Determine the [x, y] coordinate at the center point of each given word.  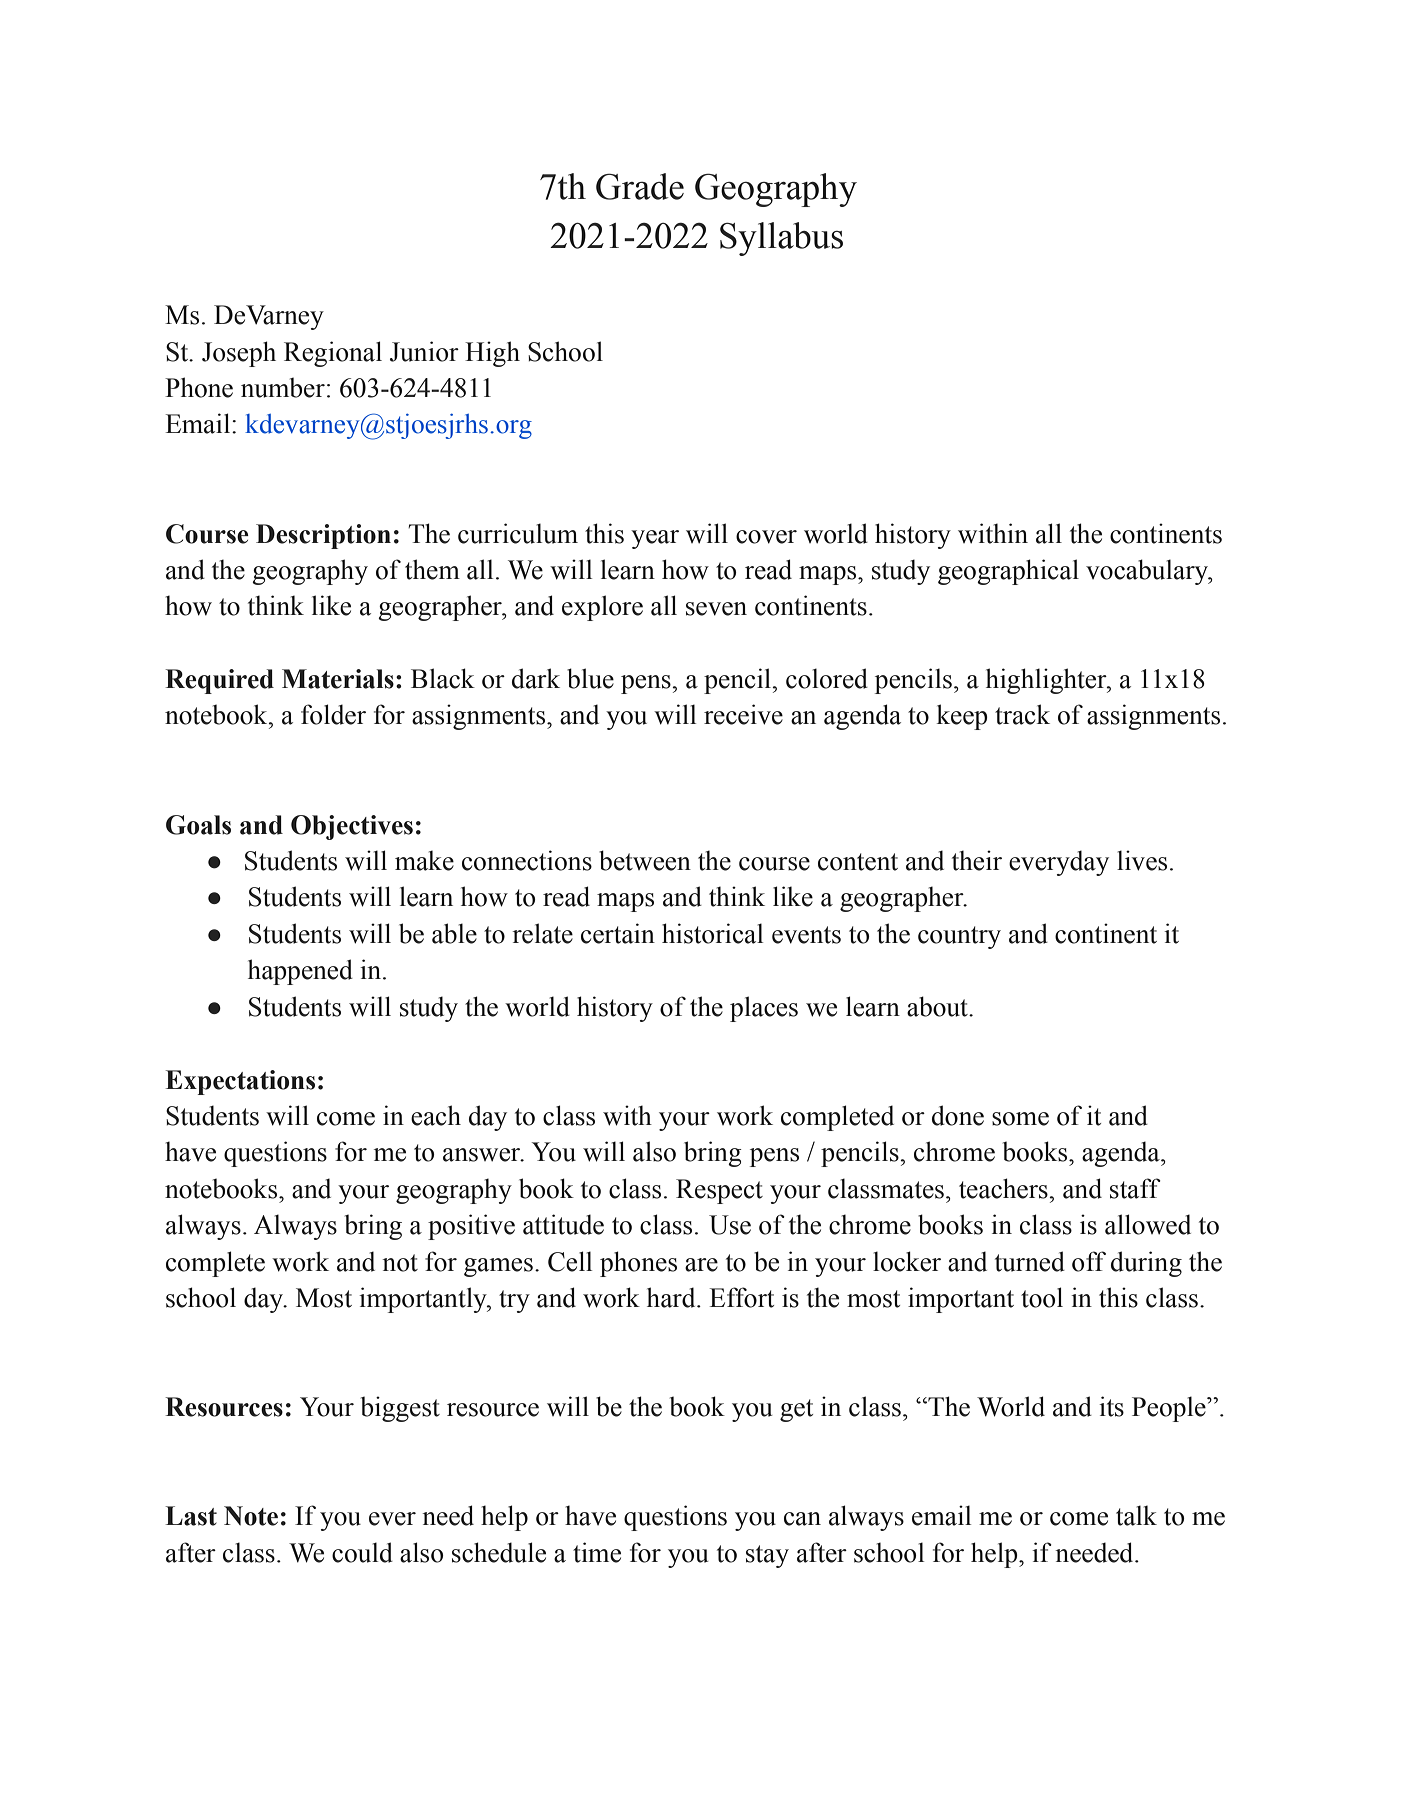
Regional [333, 354]
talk [1136, 1515]
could [362, 1552]
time [597, 1552]
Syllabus [781, 239]
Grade [640, 186]
